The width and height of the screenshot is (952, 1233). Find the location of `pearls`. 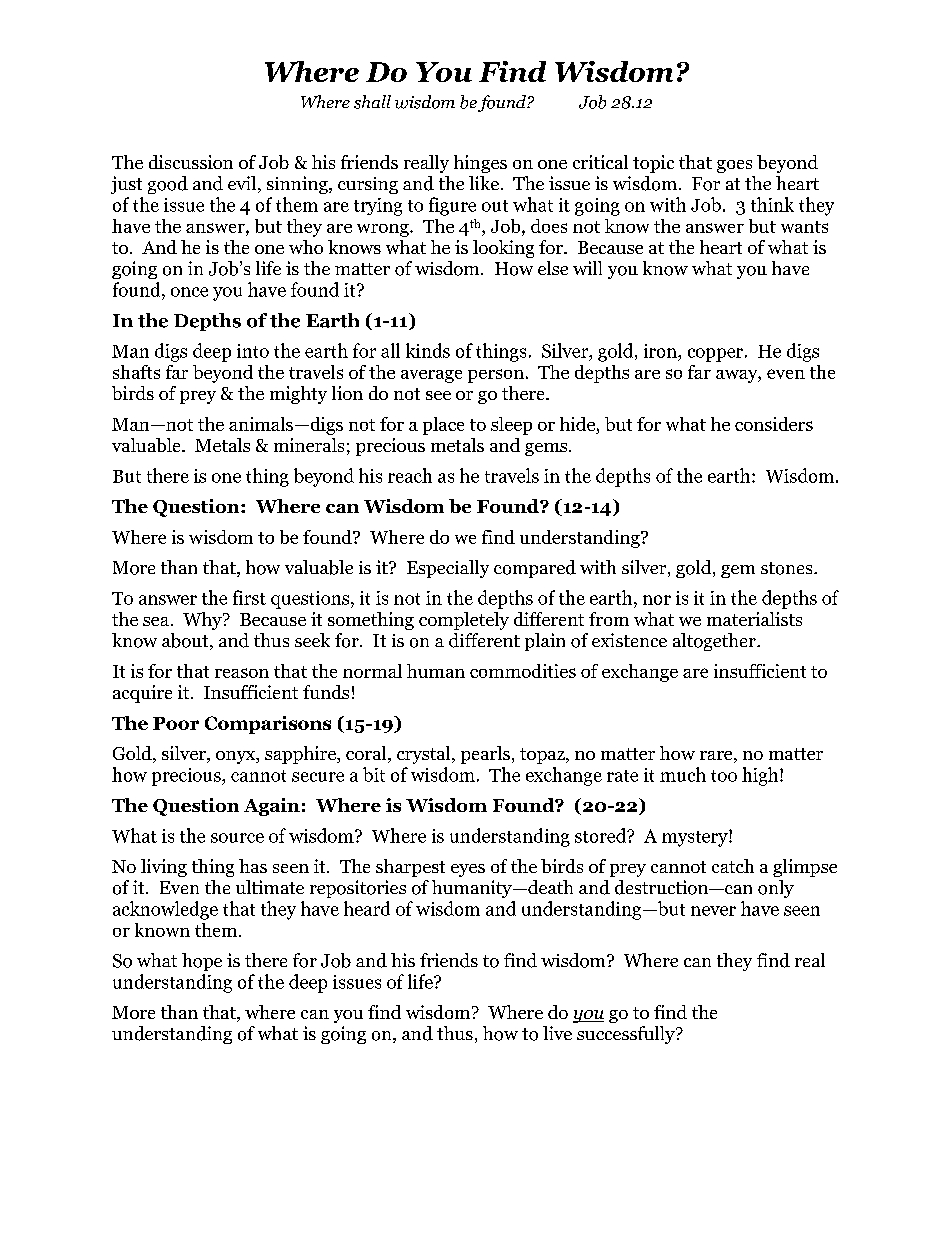

pearls is located at coordinates (485, 755).
